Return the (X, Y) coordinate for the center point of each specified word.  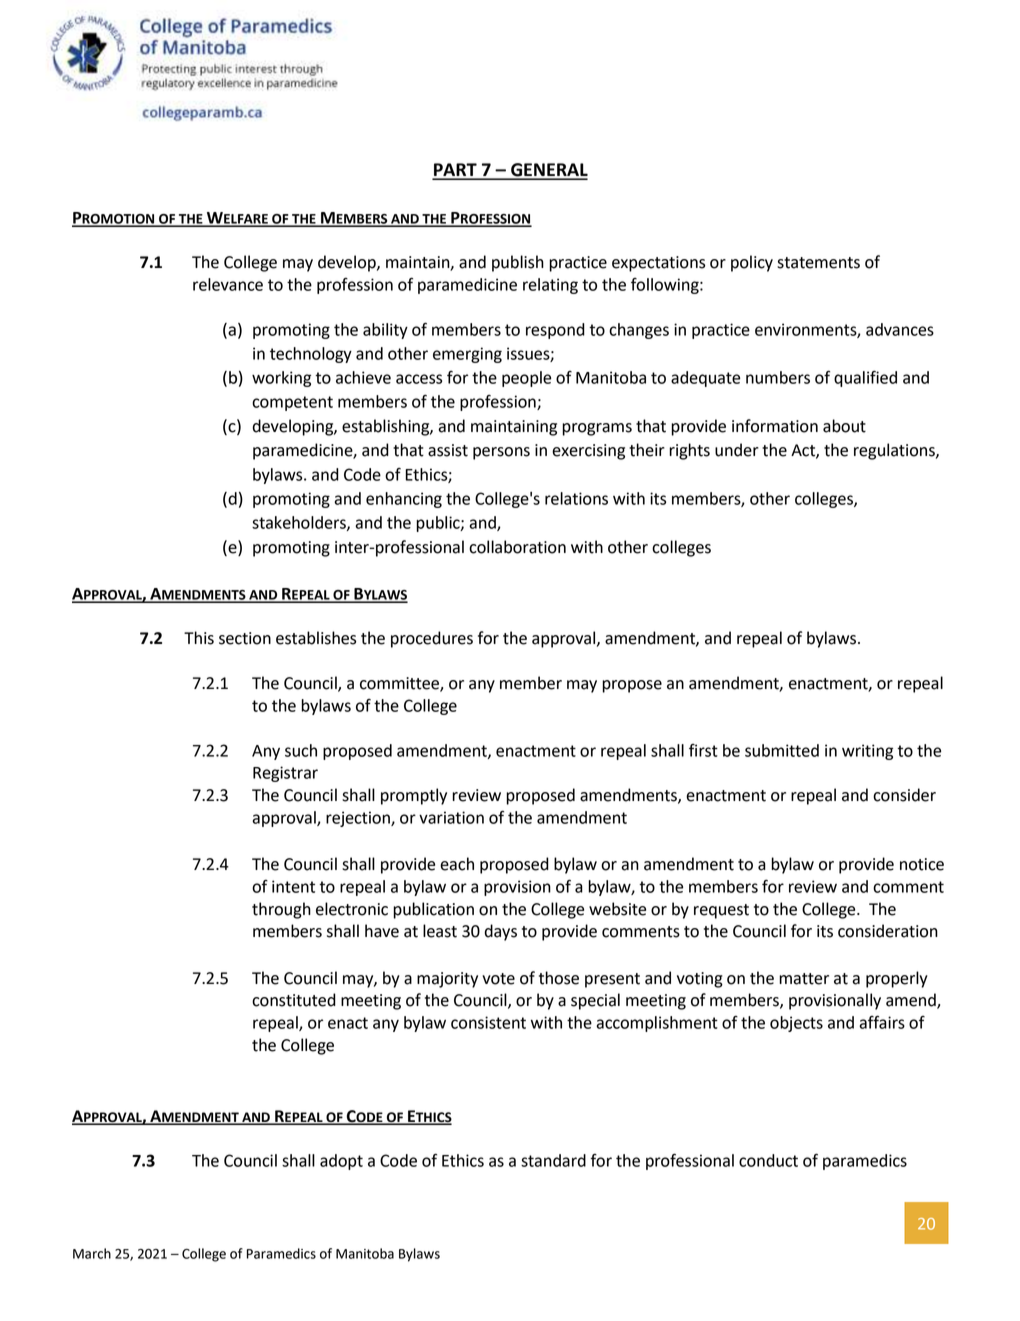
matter (804, 979)
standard (553, 1160)
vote (498, 979)
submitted (782, 750)
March (92, 1253)
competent (292, 403)
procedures (432, 639)
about (844, 426)
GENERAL (548, 171)
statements (818, 263)
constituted (294, 1000)
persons (501, 453)
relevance (228, 284)
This (199, 638)
